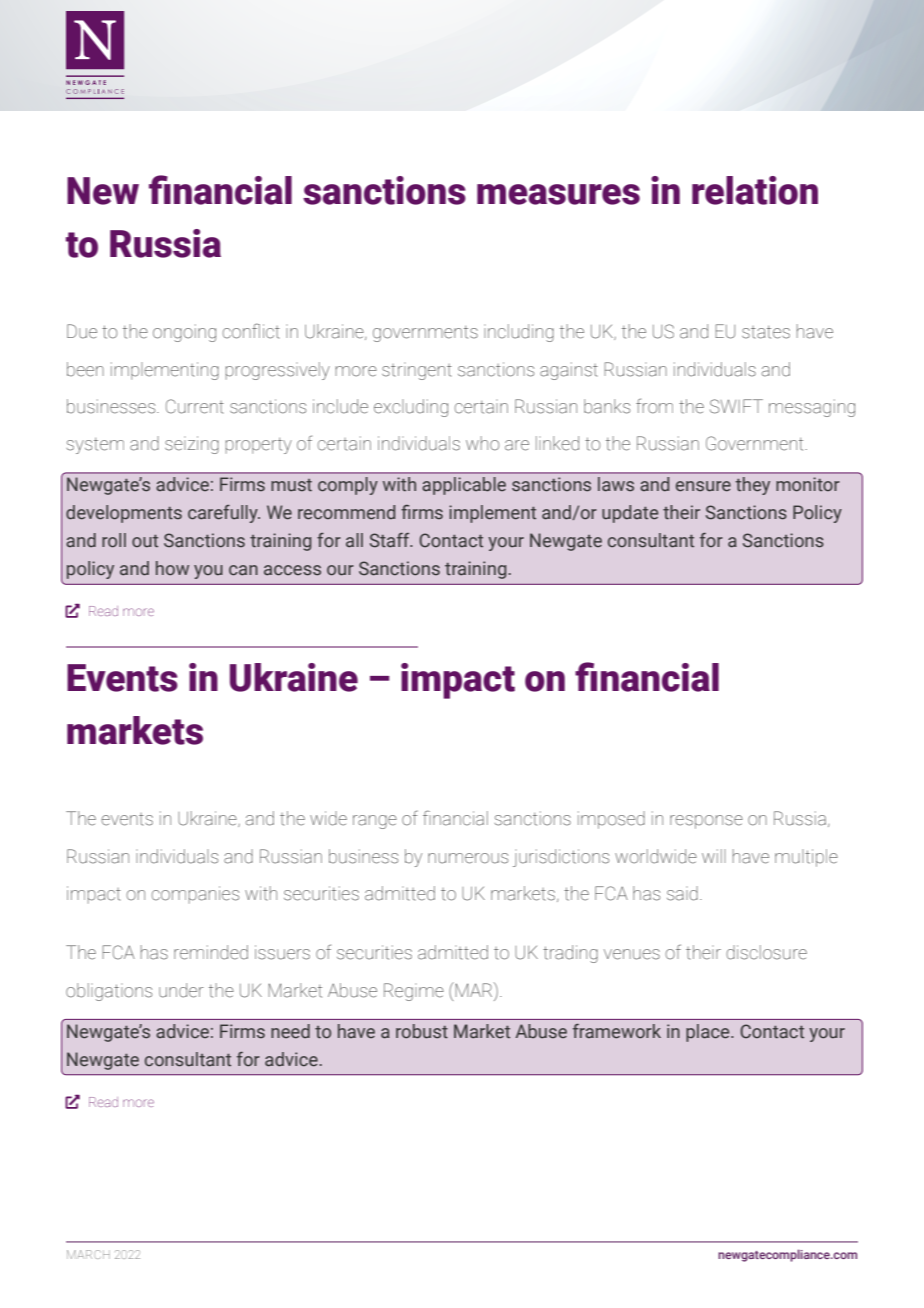  What do you see at coordinates (464, 486) in the image?
I see `applicable` at bounding box center [464, 486].
